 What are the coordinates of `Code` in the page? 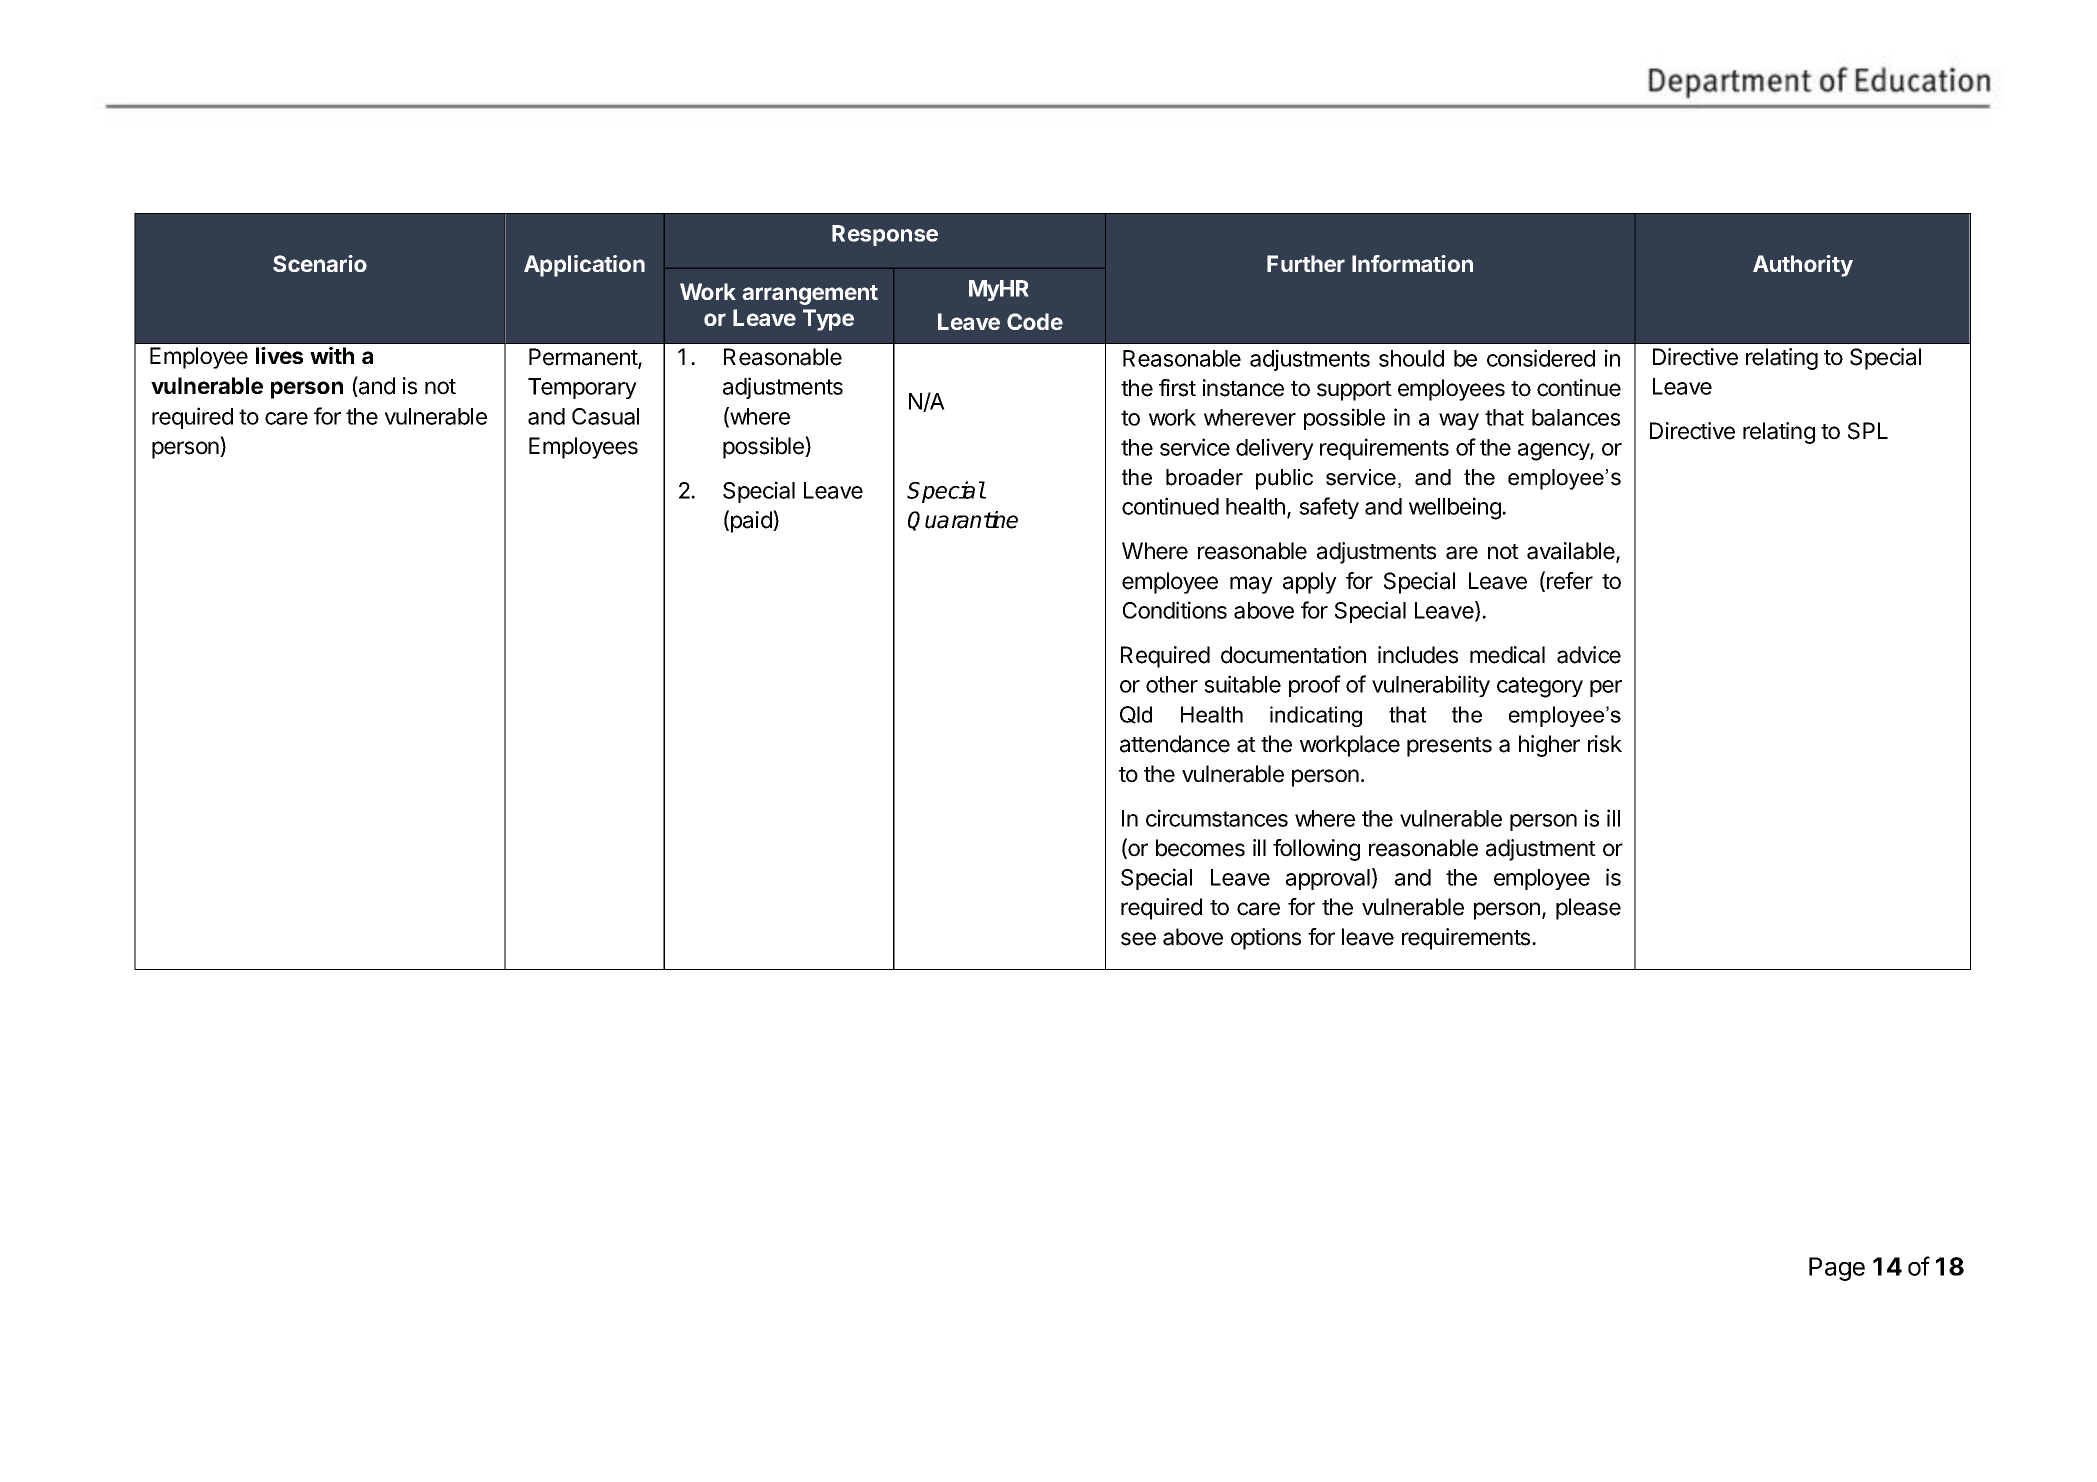 It's located at (1035, 321).
